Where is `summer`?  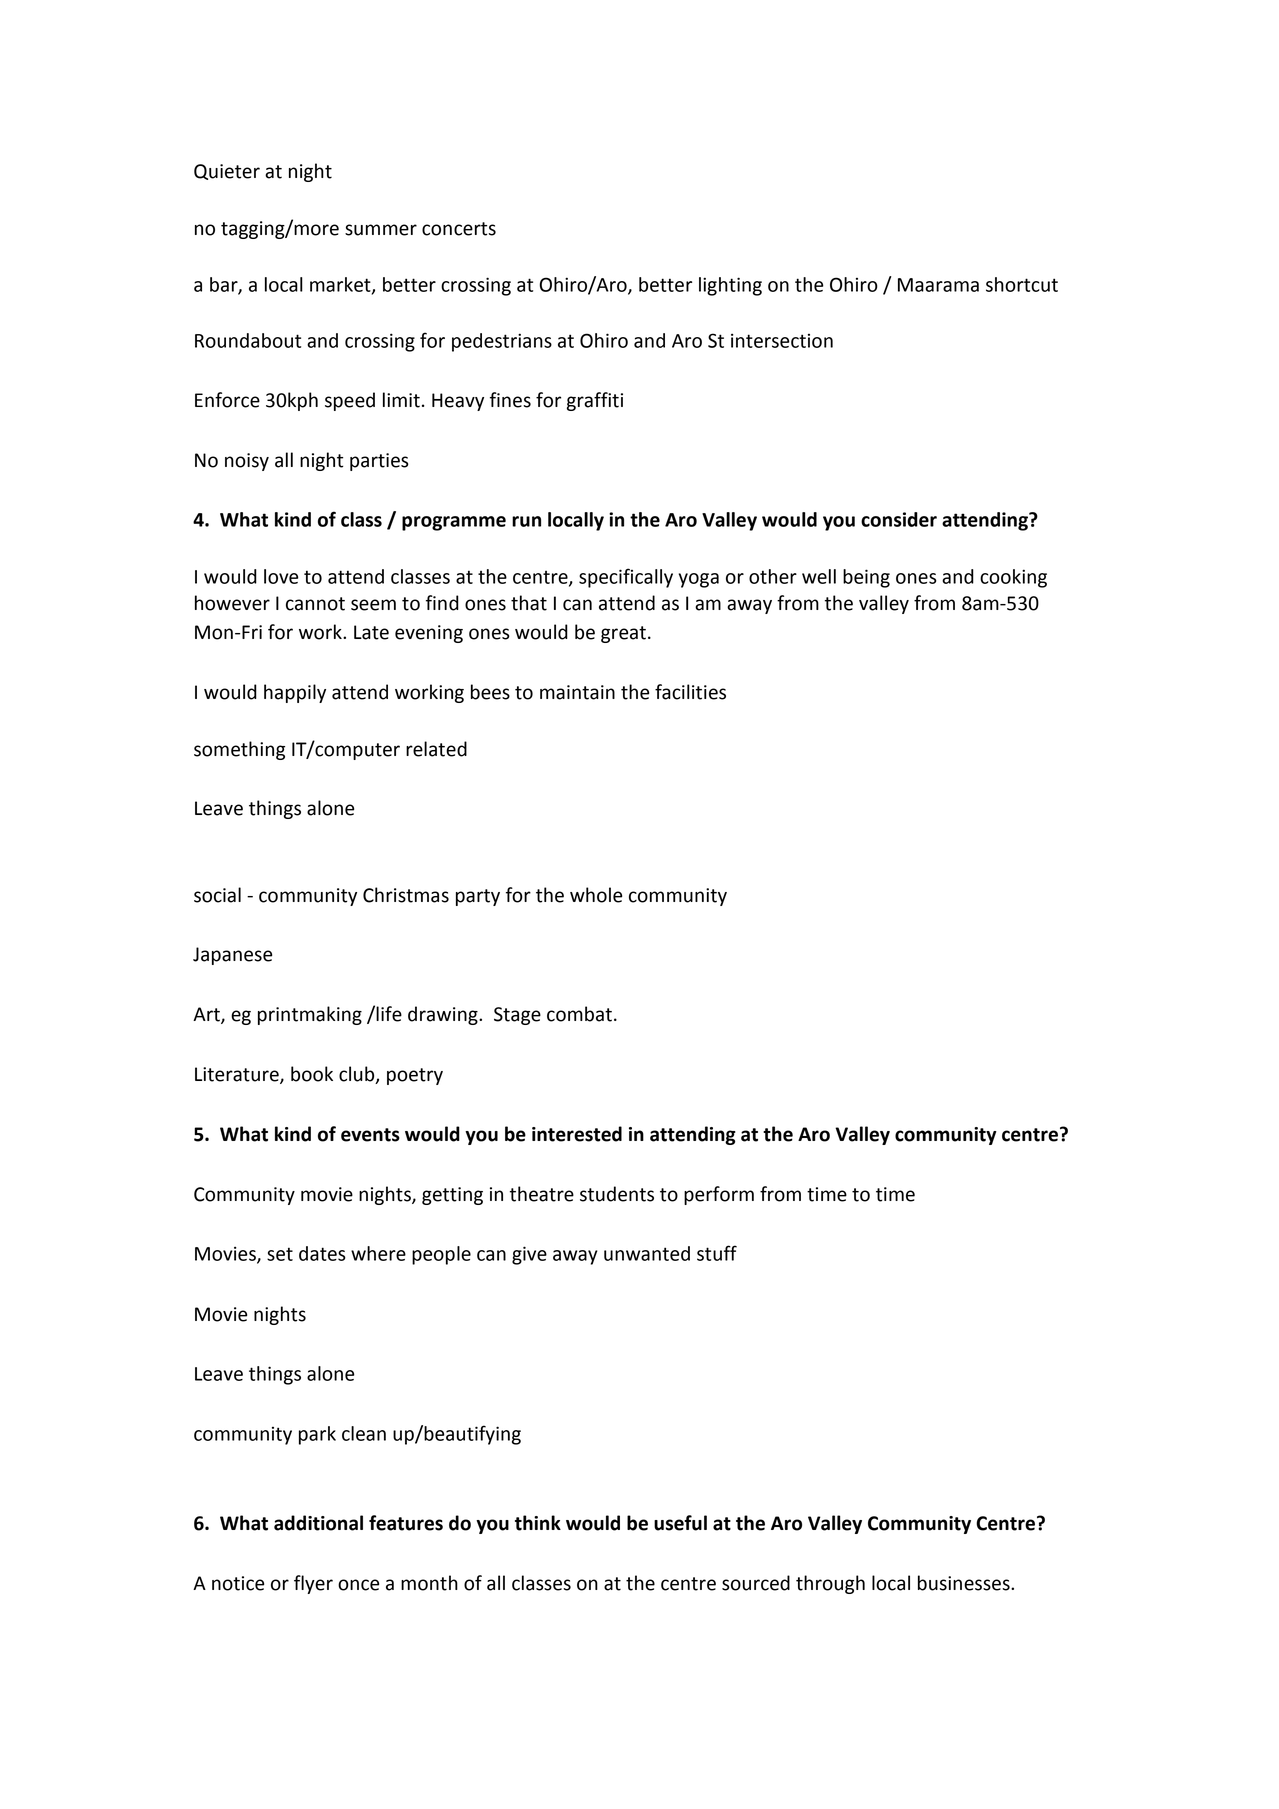
summer is located at coordinates (381, 230).
